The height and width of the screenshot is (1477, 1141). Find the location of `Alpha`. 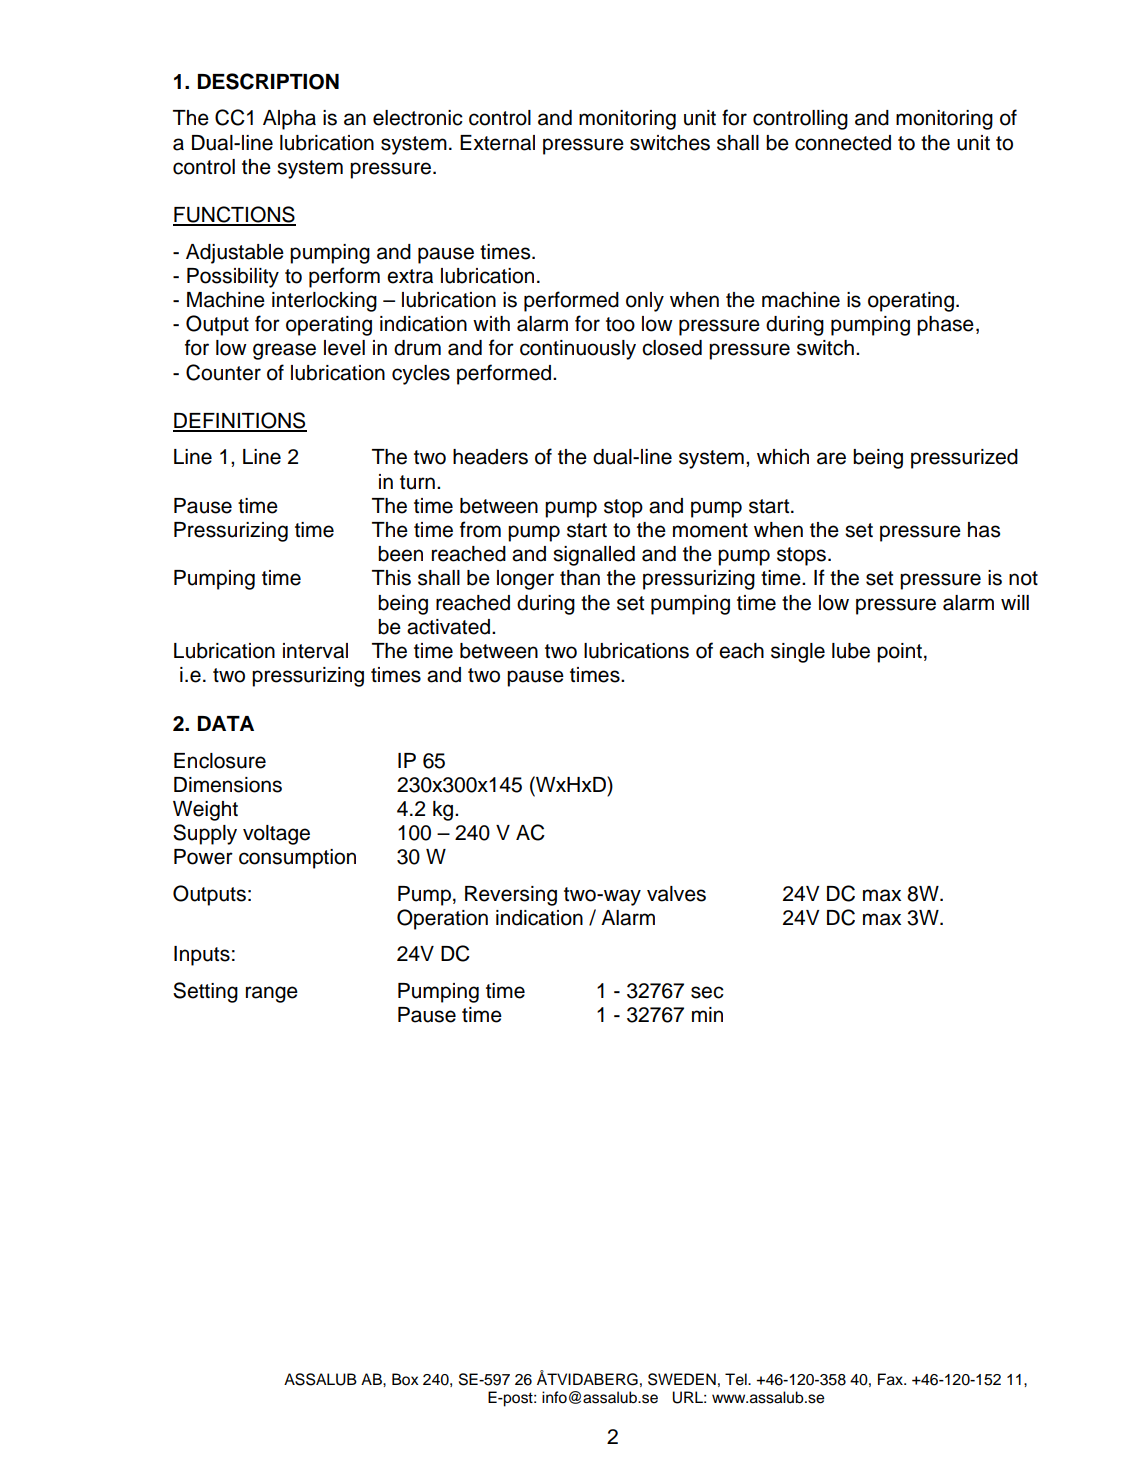

Alpha is located at coordinates (289, 120).
